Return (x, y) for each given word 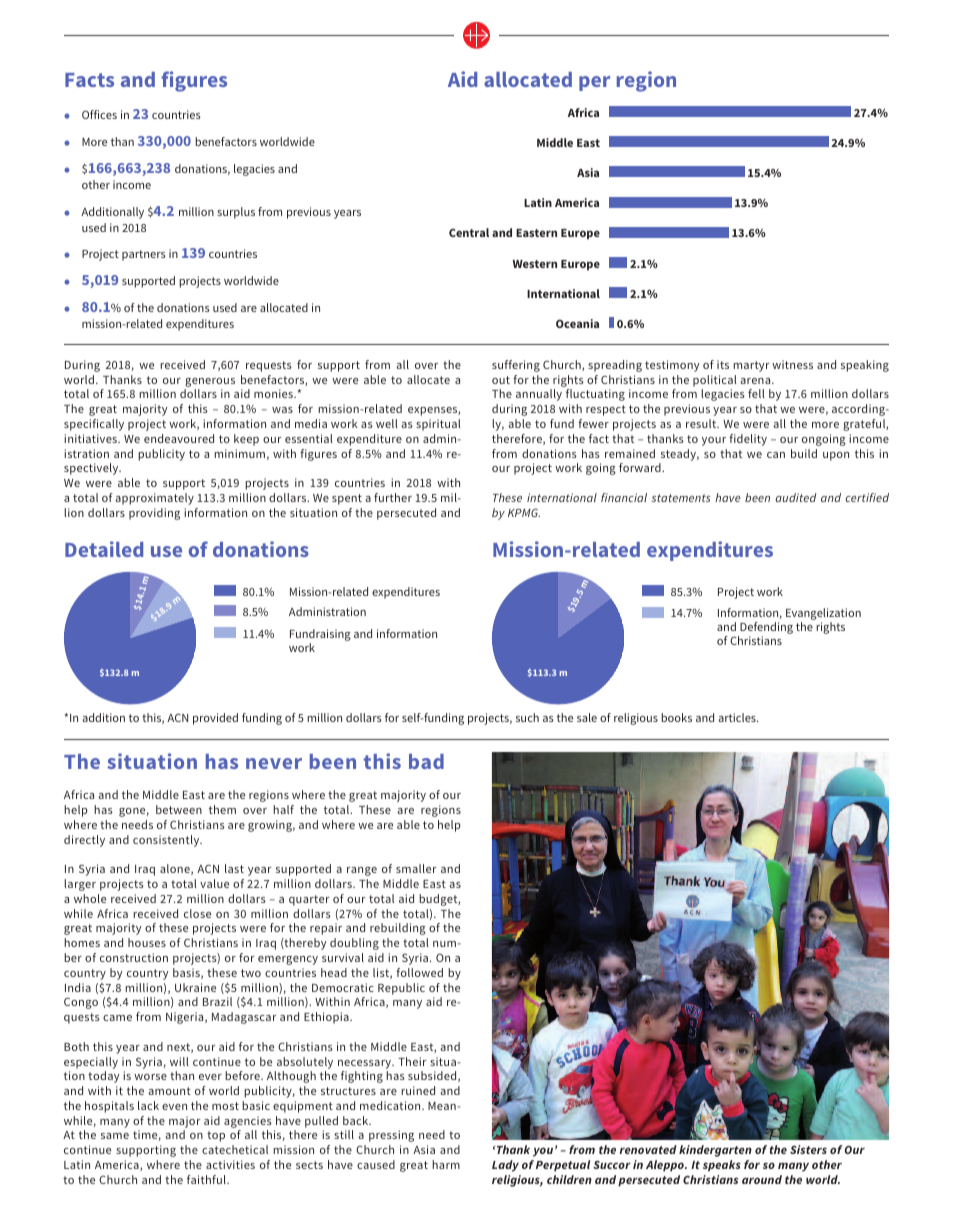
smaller (416, 868)
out (501, 380)
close (197, 913)
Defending (765, 629)
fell (756, 393)
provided (215, 719)
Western (535, 264)
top (216, 1136)
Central (469, 232)
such (527, 717)
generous (210, 382)
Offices (99, 114)
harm (446, 1164)
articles (738, 717)
